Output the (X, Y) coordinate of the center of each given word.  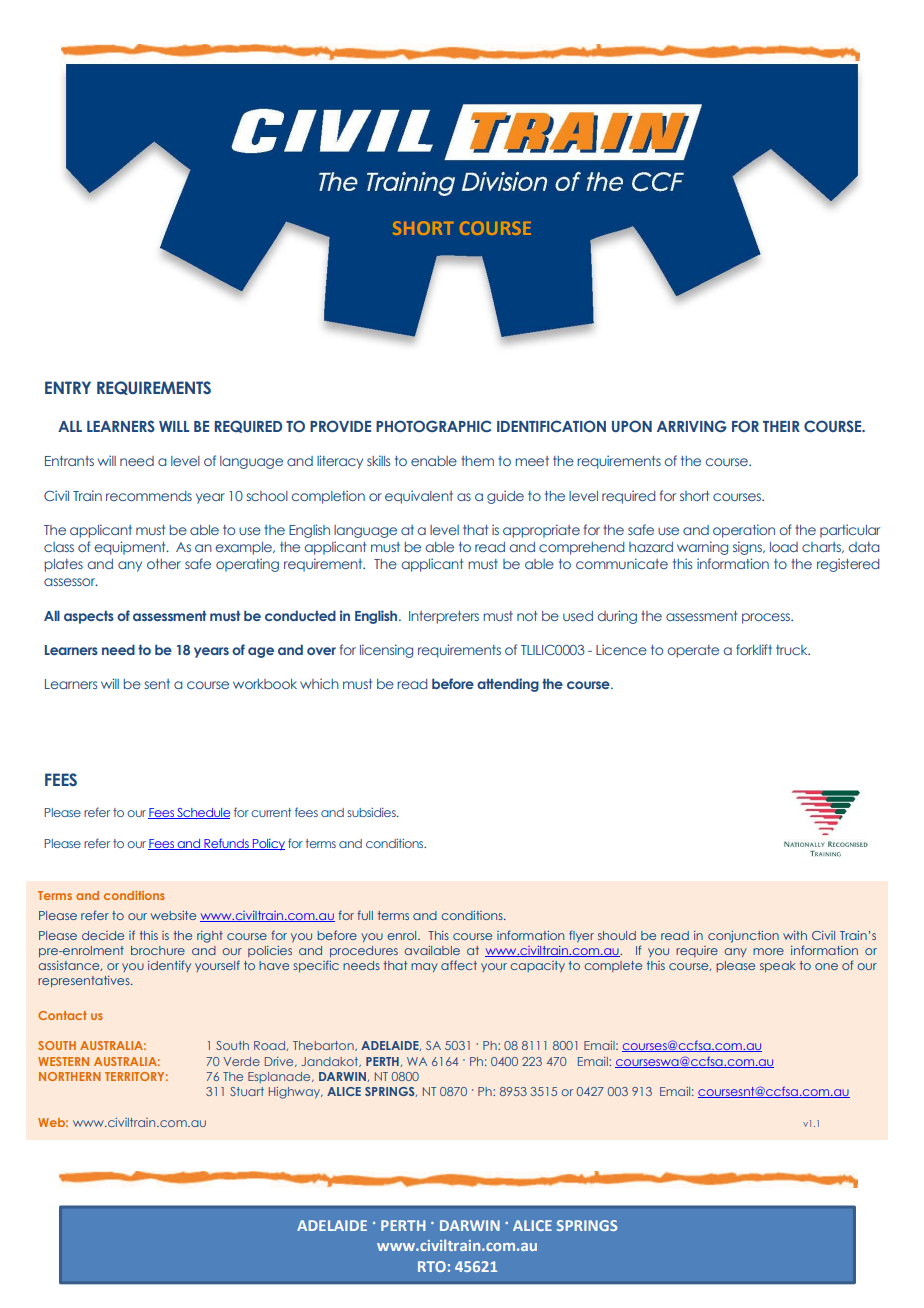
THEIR (781, 426)
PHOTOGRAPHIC (434, 426)
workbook (265, 684)
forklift (754, 649)
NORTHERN (70, 1076)
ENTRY (68, 387)
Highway (295, 1093)
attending (508, 685)
